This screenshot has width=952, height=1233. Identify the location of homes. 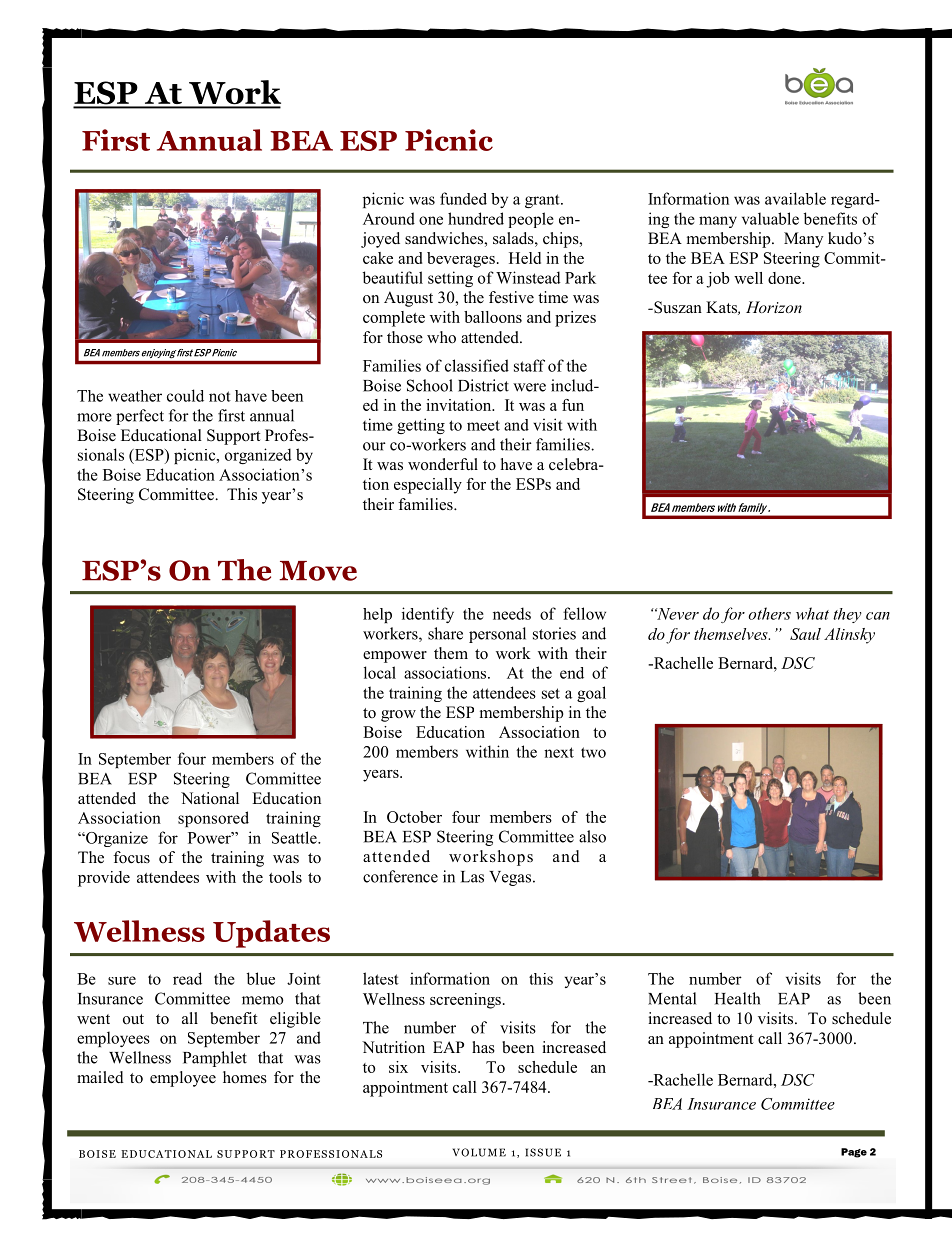
(245, 1077).
